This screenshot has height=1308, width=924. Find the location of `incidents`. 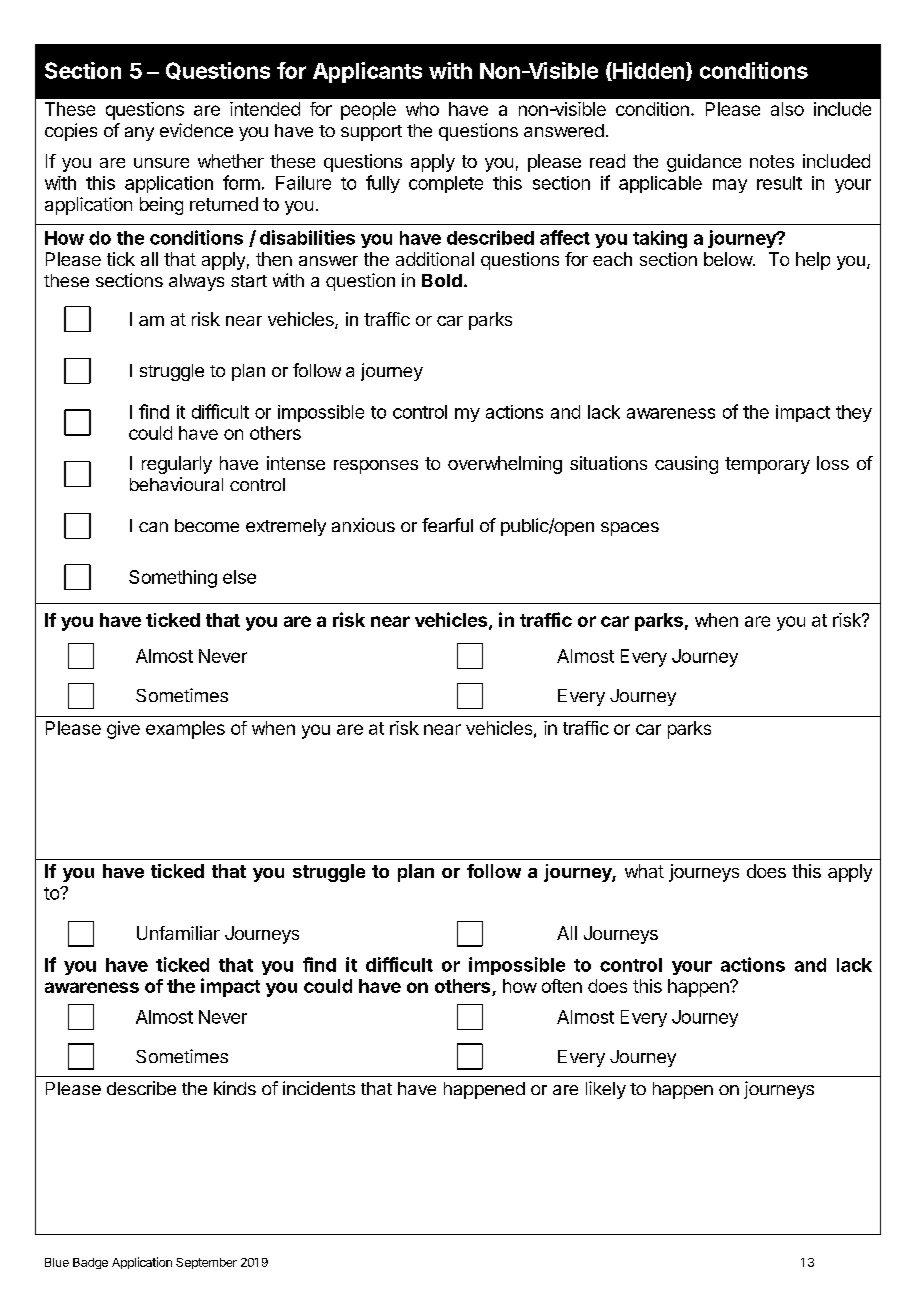

incidents is located at coordinates (319, 1088).
